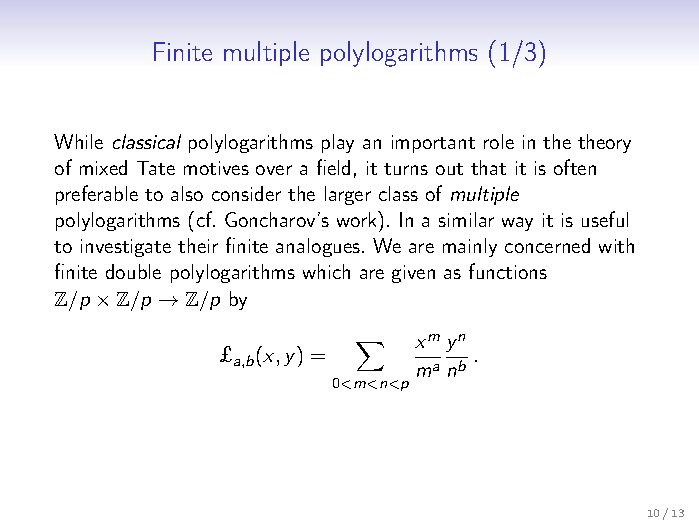 The width and height of the image is (699, 524). I want to click on useful, so click(605, 219).
